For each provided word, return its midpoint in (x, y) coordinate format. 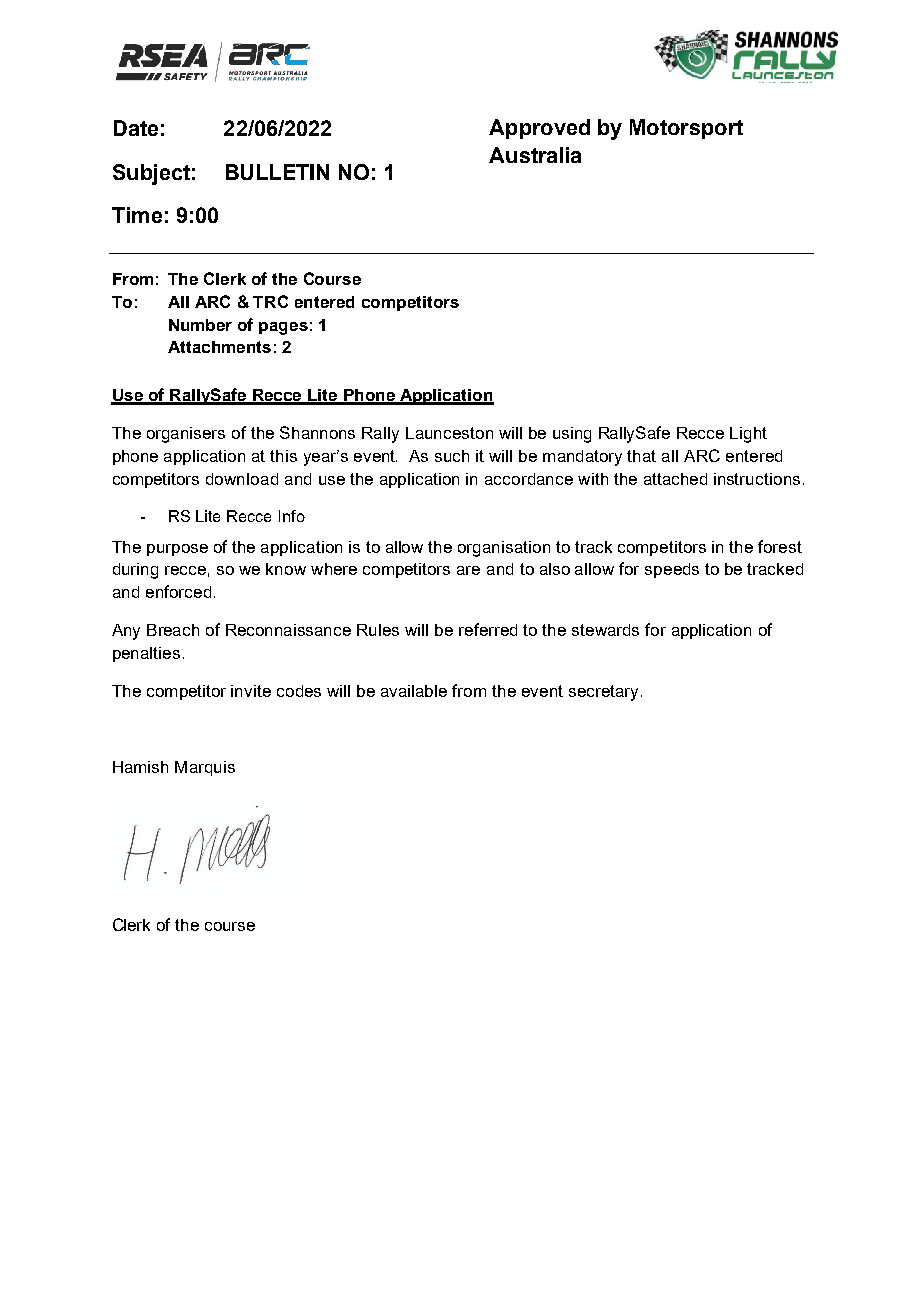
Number (200, 325)
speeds (672, 570)
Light (748, 435)
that (641, 456)
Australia (535, 155)
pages (283, 328)
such (452, 456)
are (468, 570)
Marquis (205, 768)
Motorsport (686, 129)
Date (136, 128)
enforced (178, 591)
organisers (186, 435)
